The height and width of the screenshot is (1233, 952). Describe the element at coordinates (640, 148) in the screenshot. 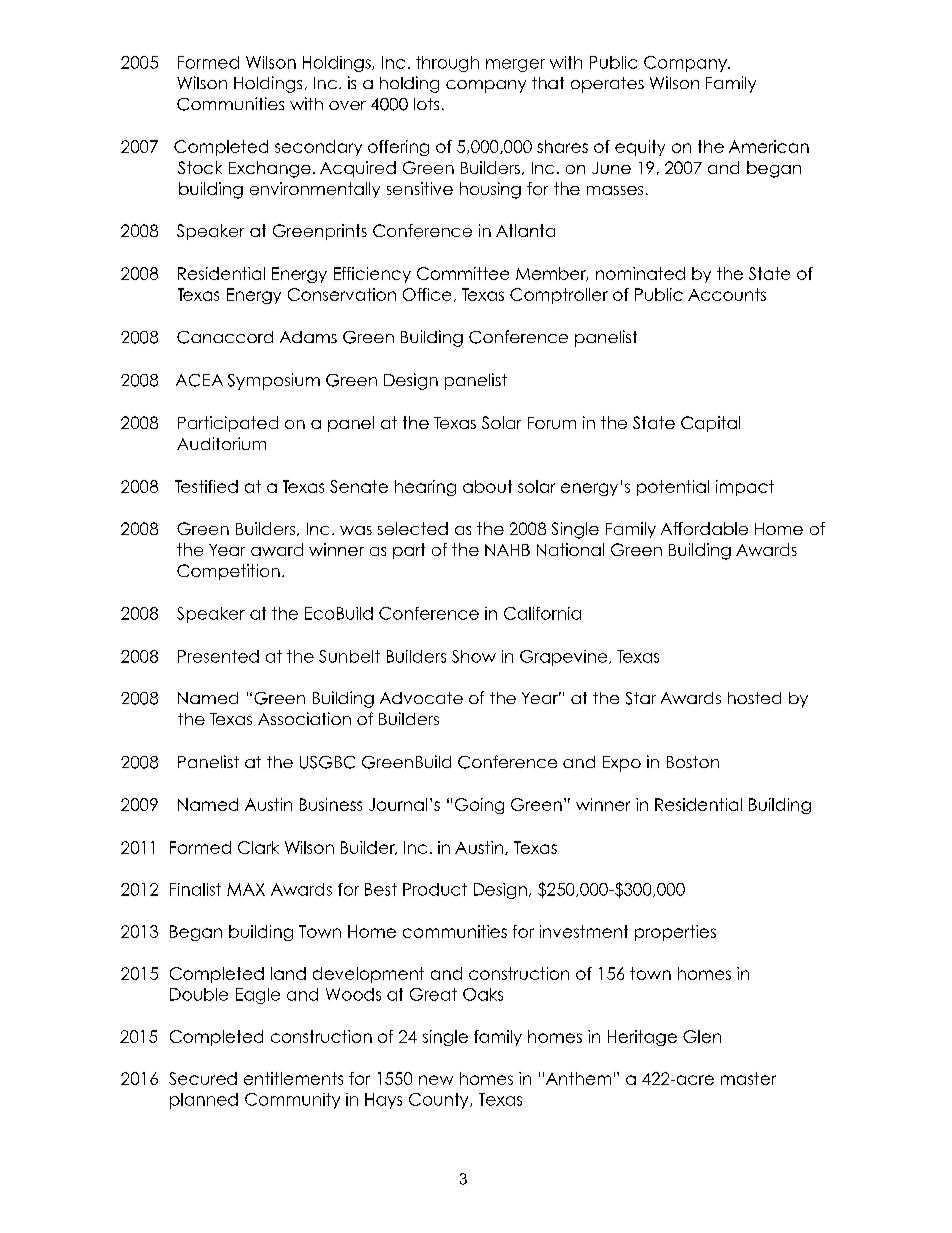

I see `equity` at that location.
